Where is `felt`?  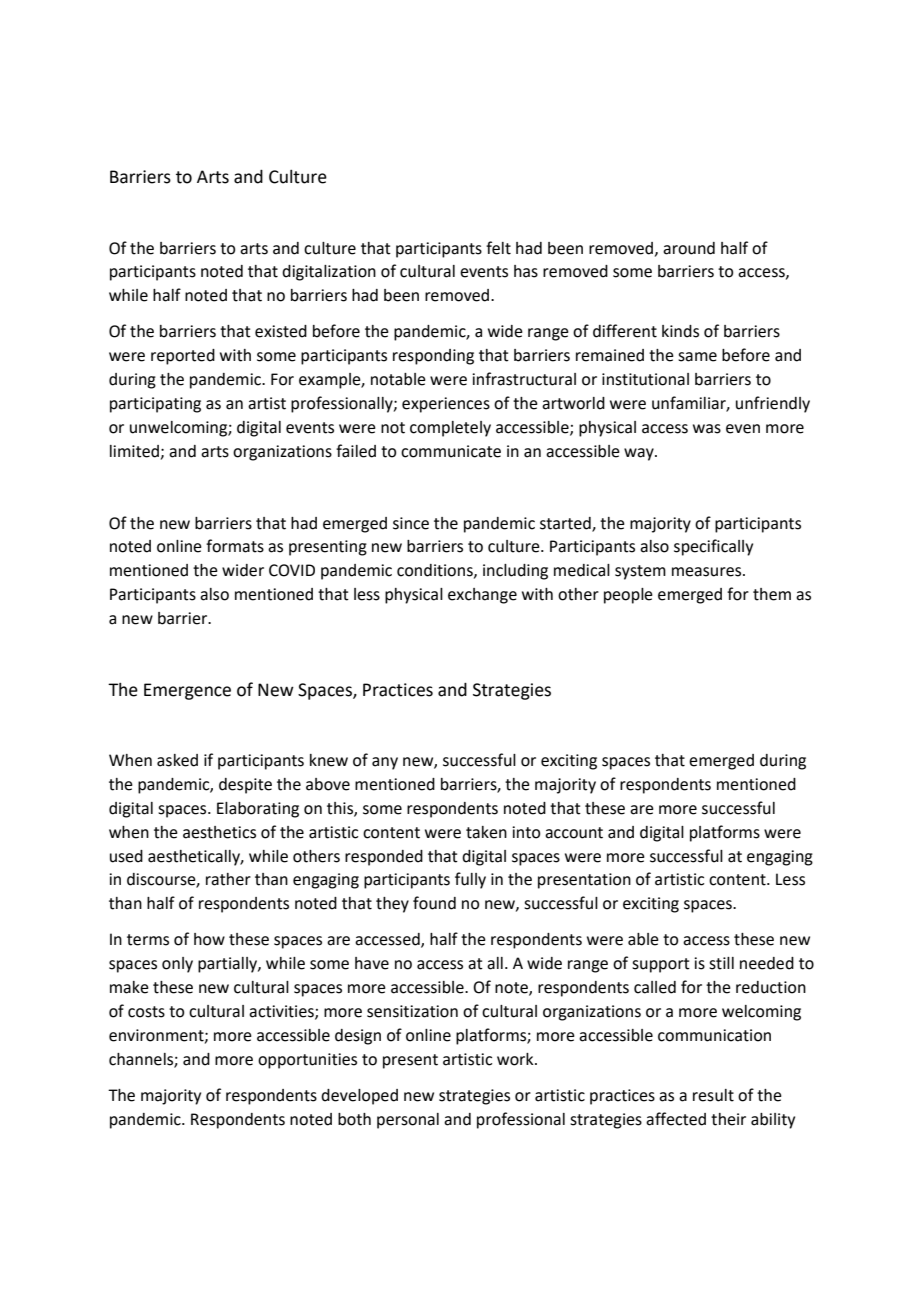 felt is located at coordinates (498, 248).
